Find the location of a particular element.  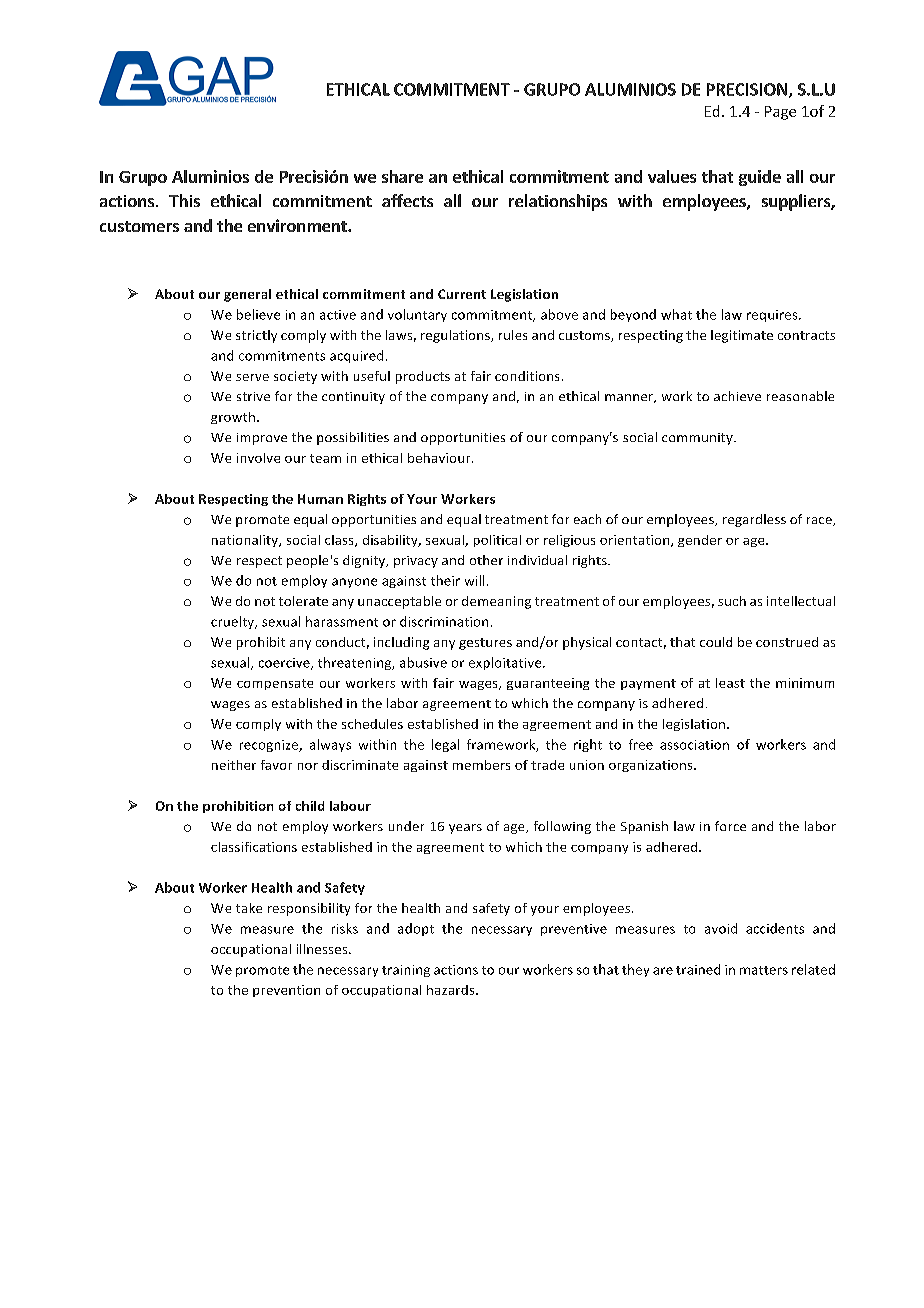

matters is located at coordinates (764, 970).
